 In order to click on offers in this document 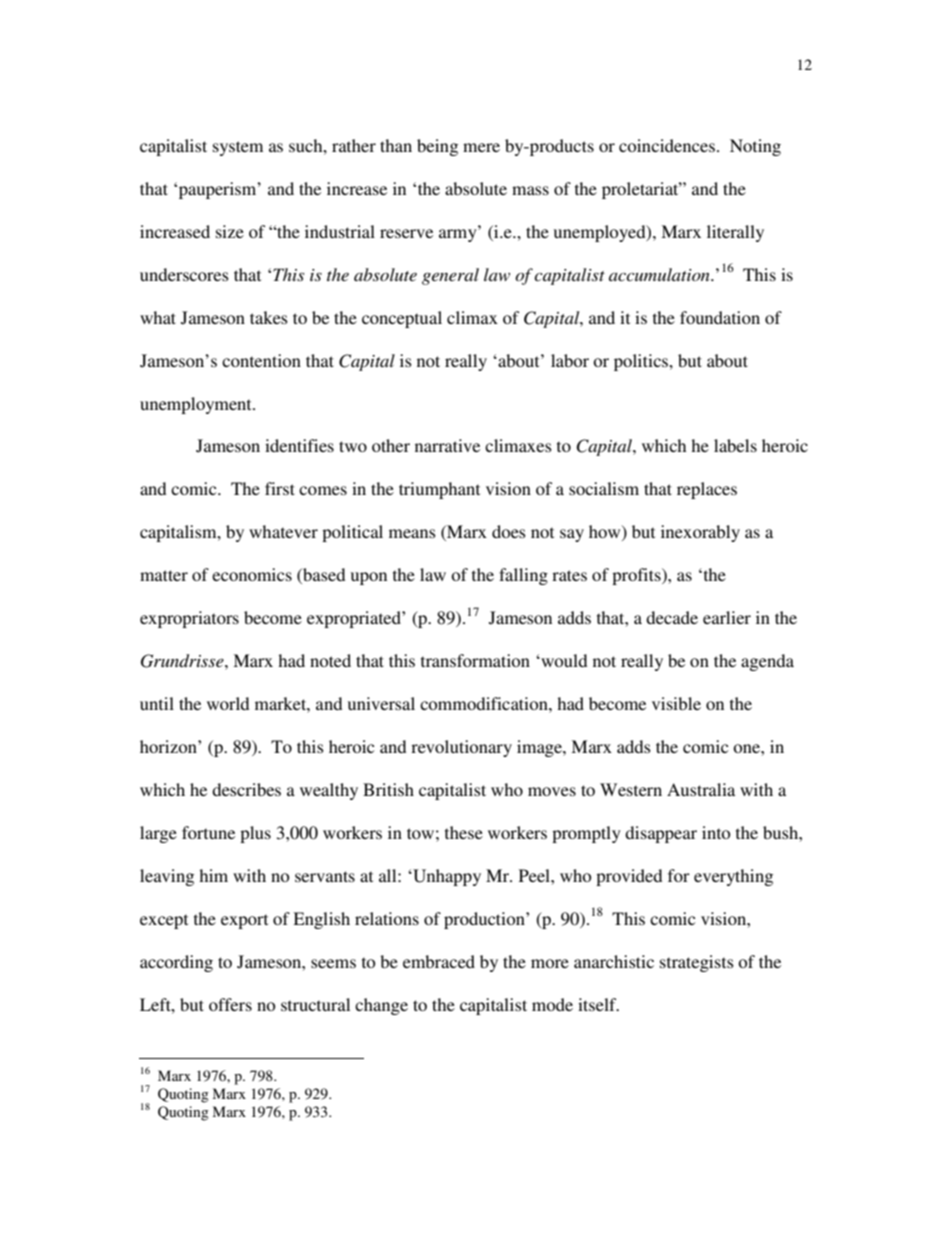, I will do `click(230, 1004)`.
